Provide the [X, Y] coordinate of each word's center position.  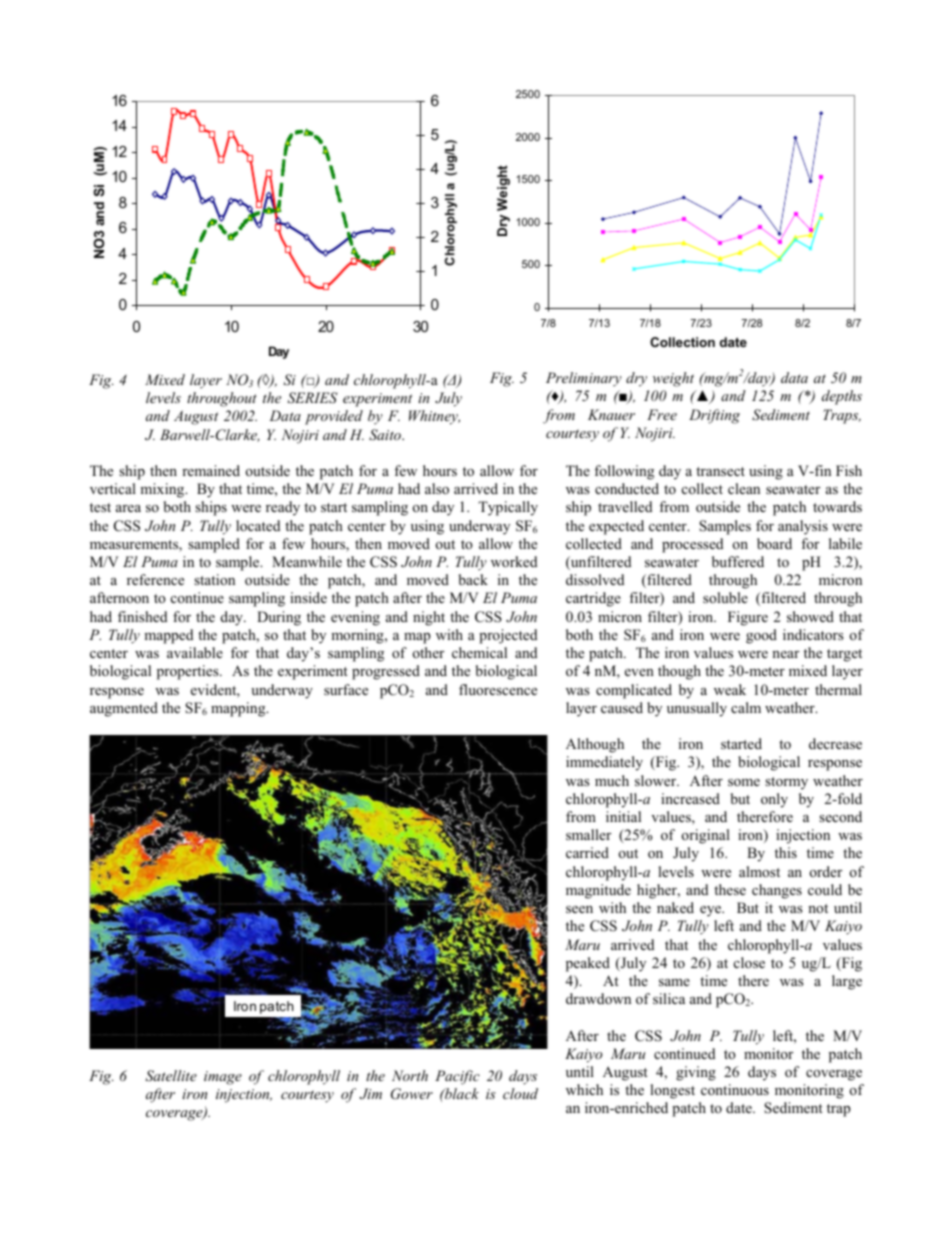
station [214, 579]
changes [777, 891]
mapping [239, 709]
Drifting [714, 416]
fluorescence [498, 689]
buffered [738, 561]
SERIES [312, 398]
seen [579, 909]
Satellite [171, 1076]
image [223, 1078]
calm [746, 707]
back [473, 579]
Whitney [434, 417]
